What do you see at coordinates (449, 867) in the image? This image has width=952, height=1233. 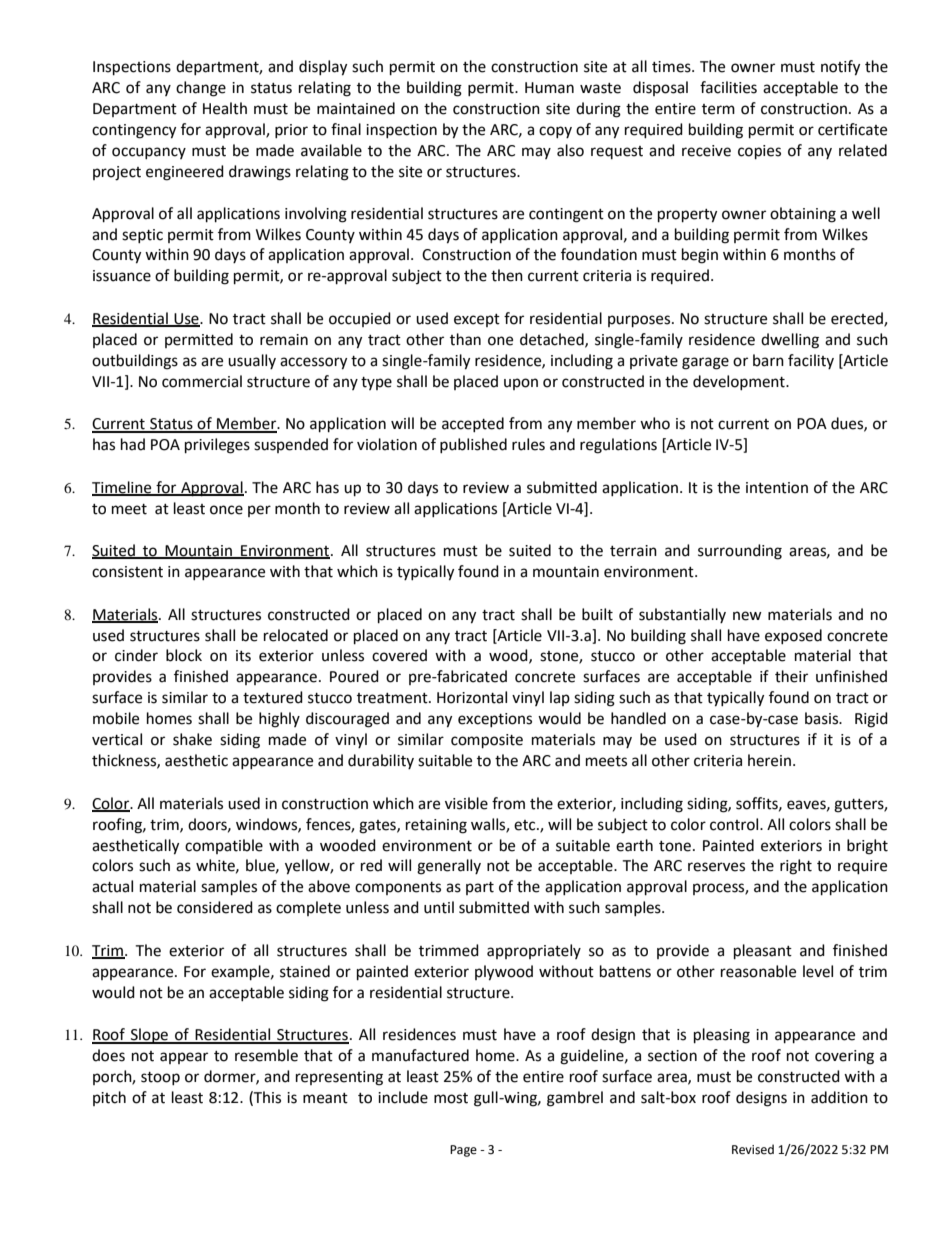 I see `generally` at bounding box center [449, 867].
